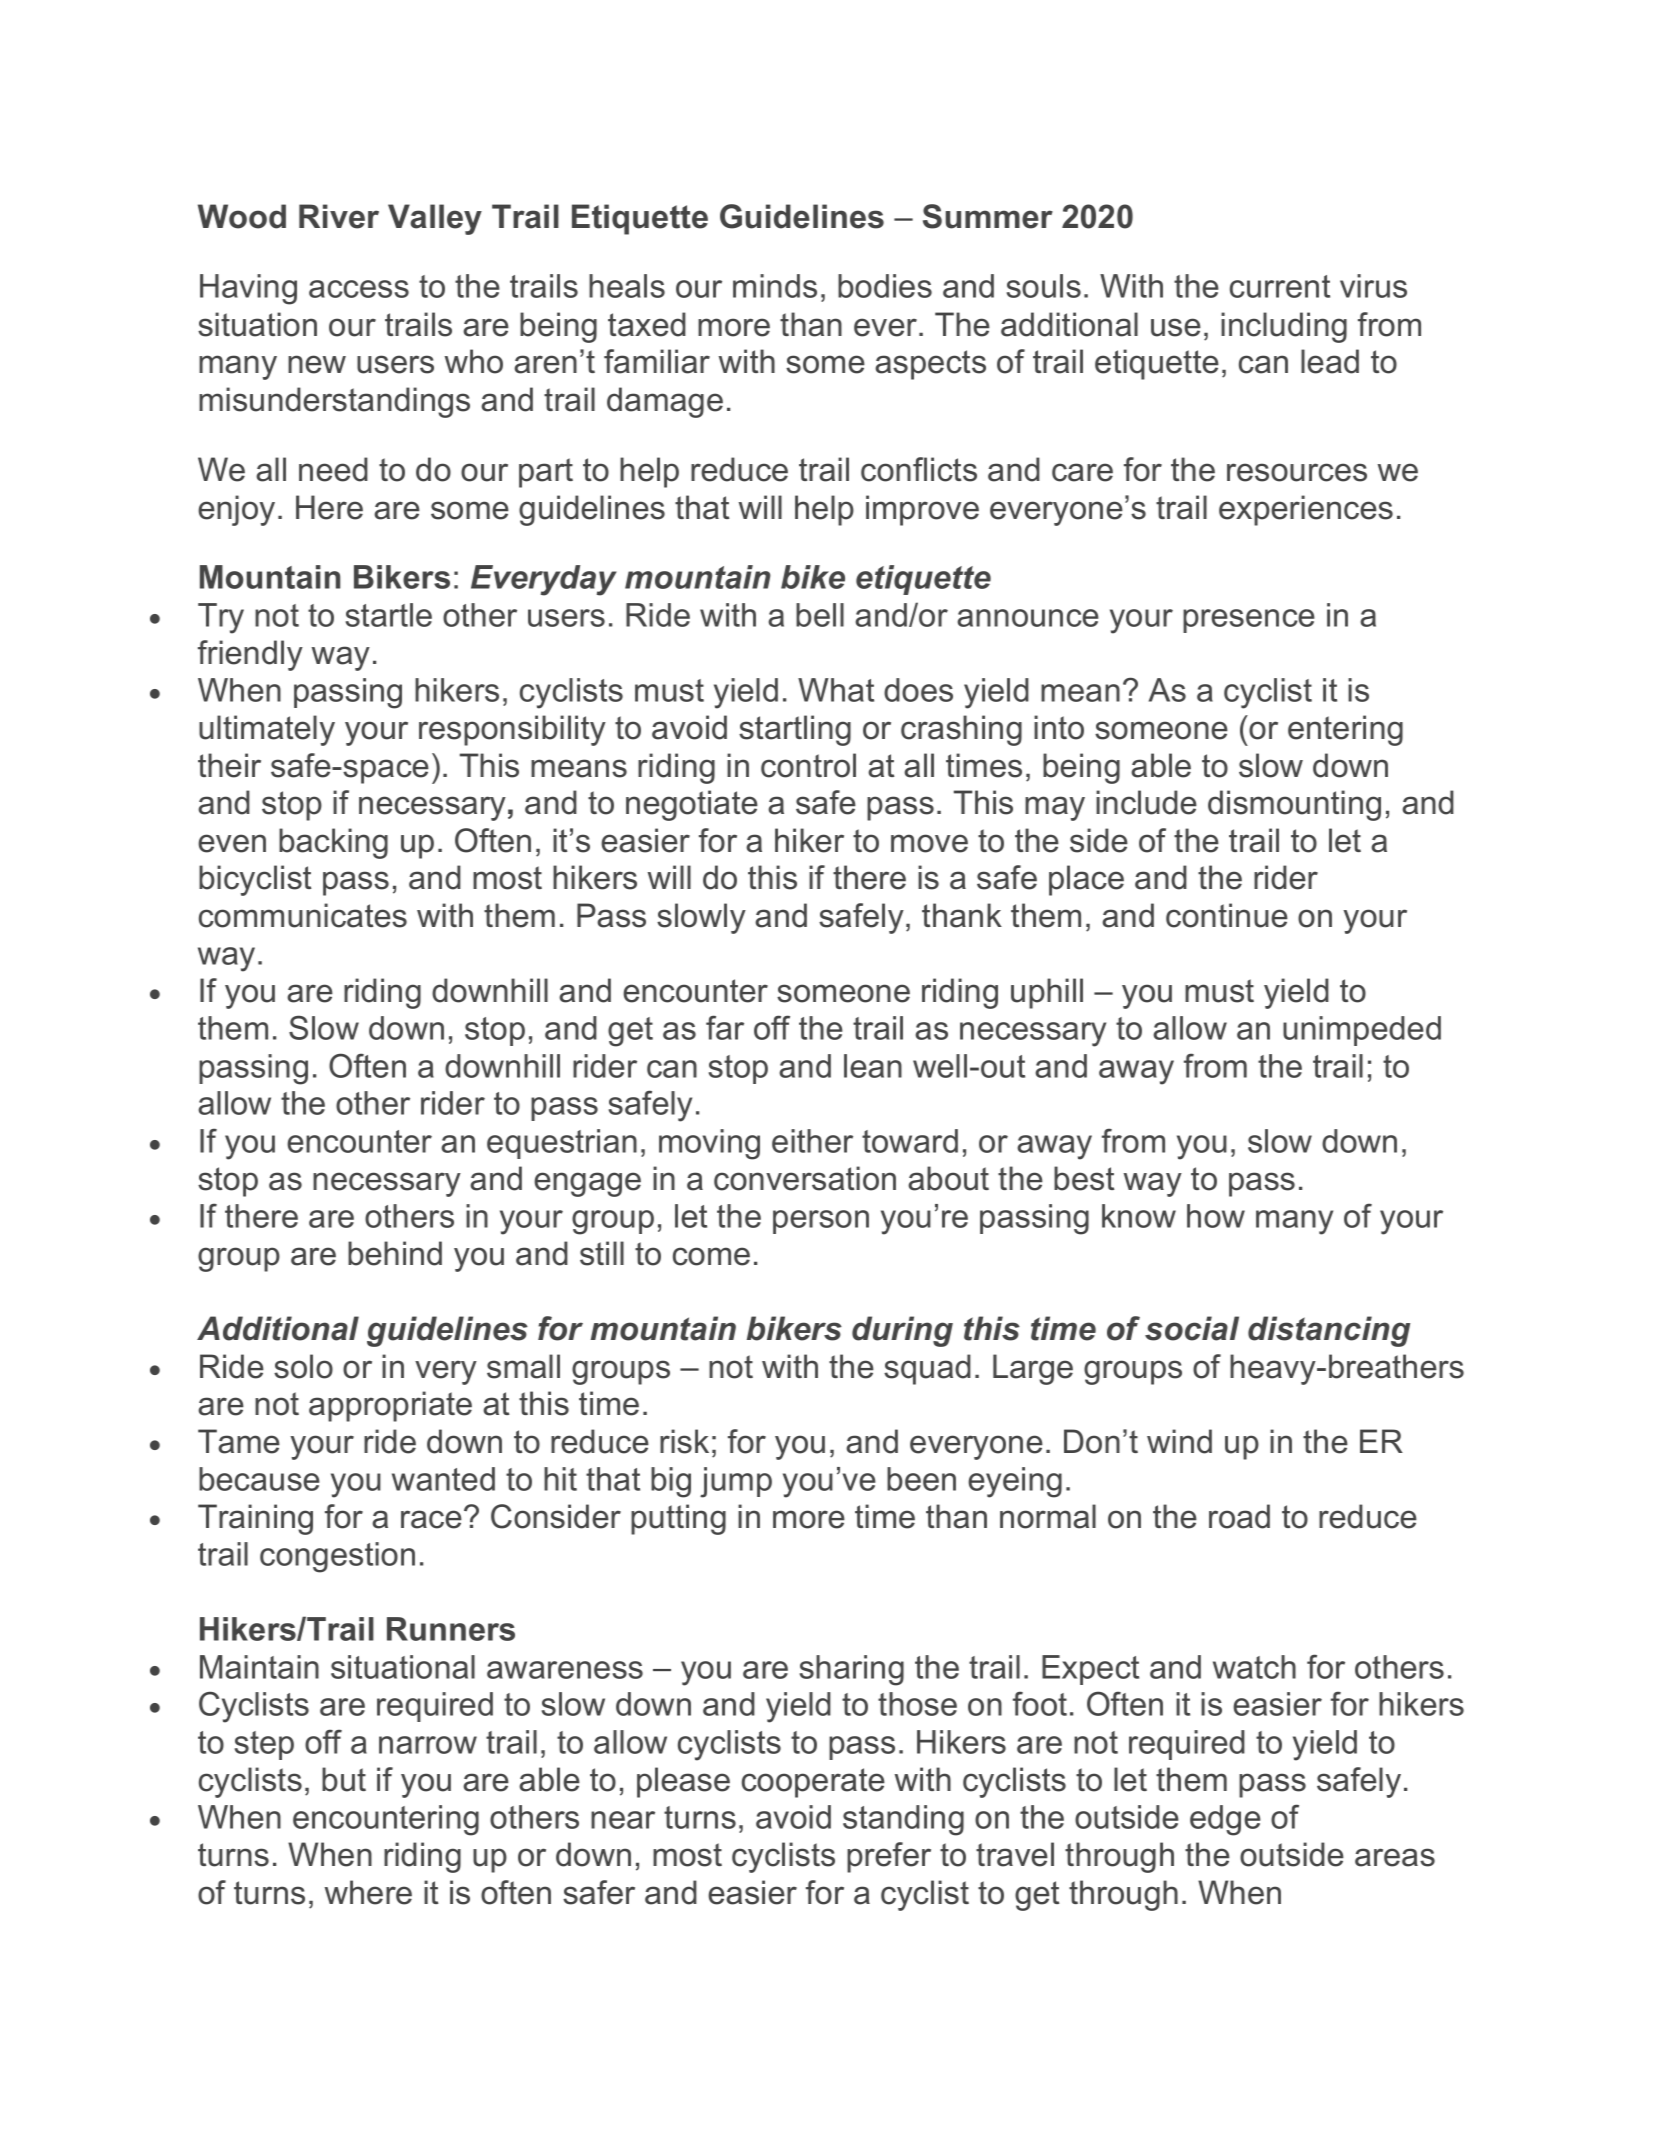 The width and height of the page is (1666, 2156). I want to click on minds, so click(775, 286).
